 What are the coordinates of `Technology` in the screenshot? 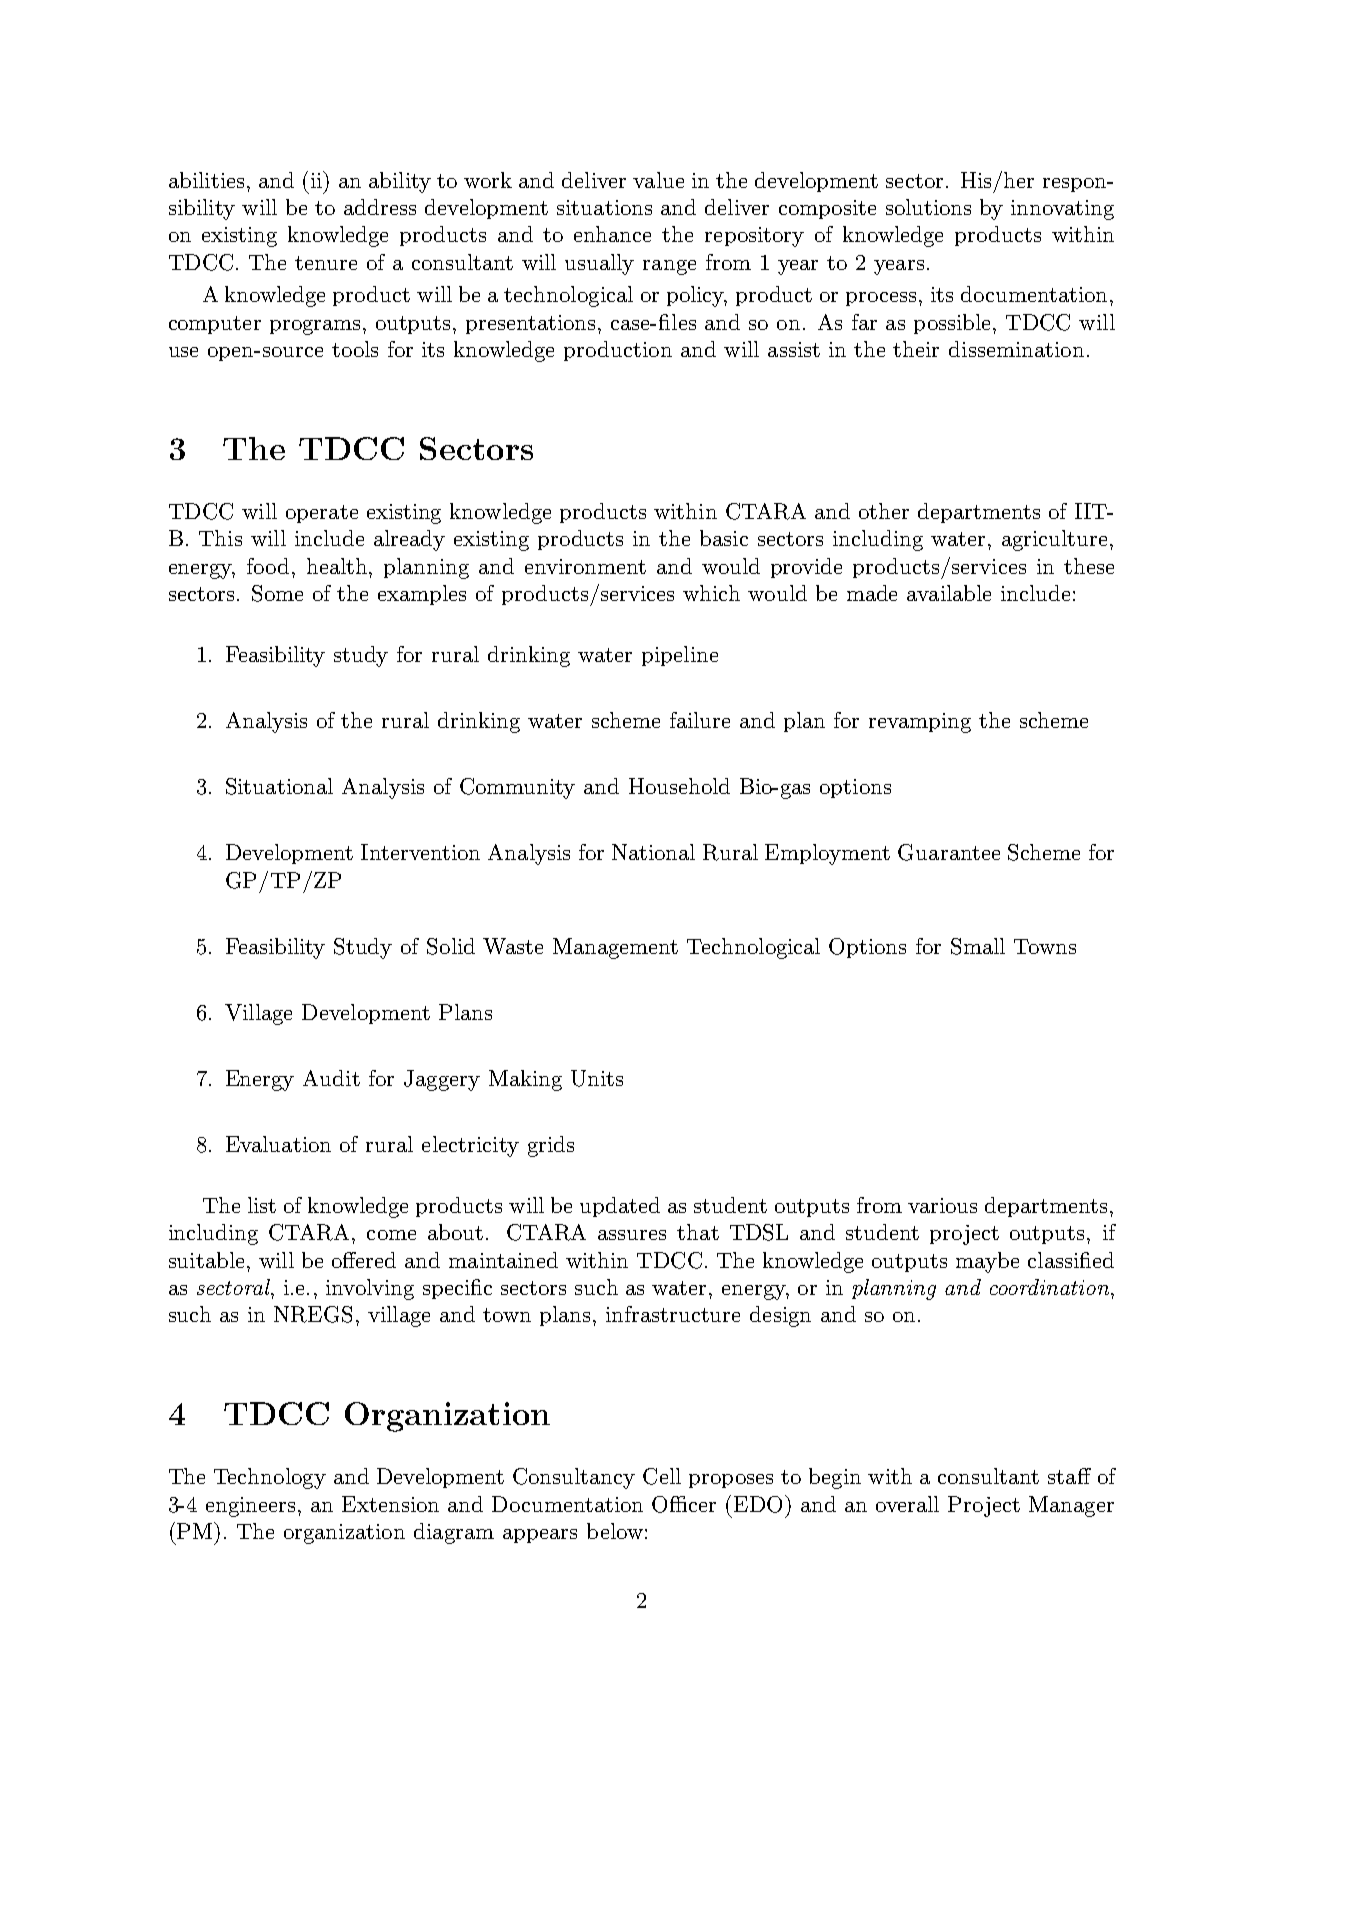 It's located at (270, 1478).
